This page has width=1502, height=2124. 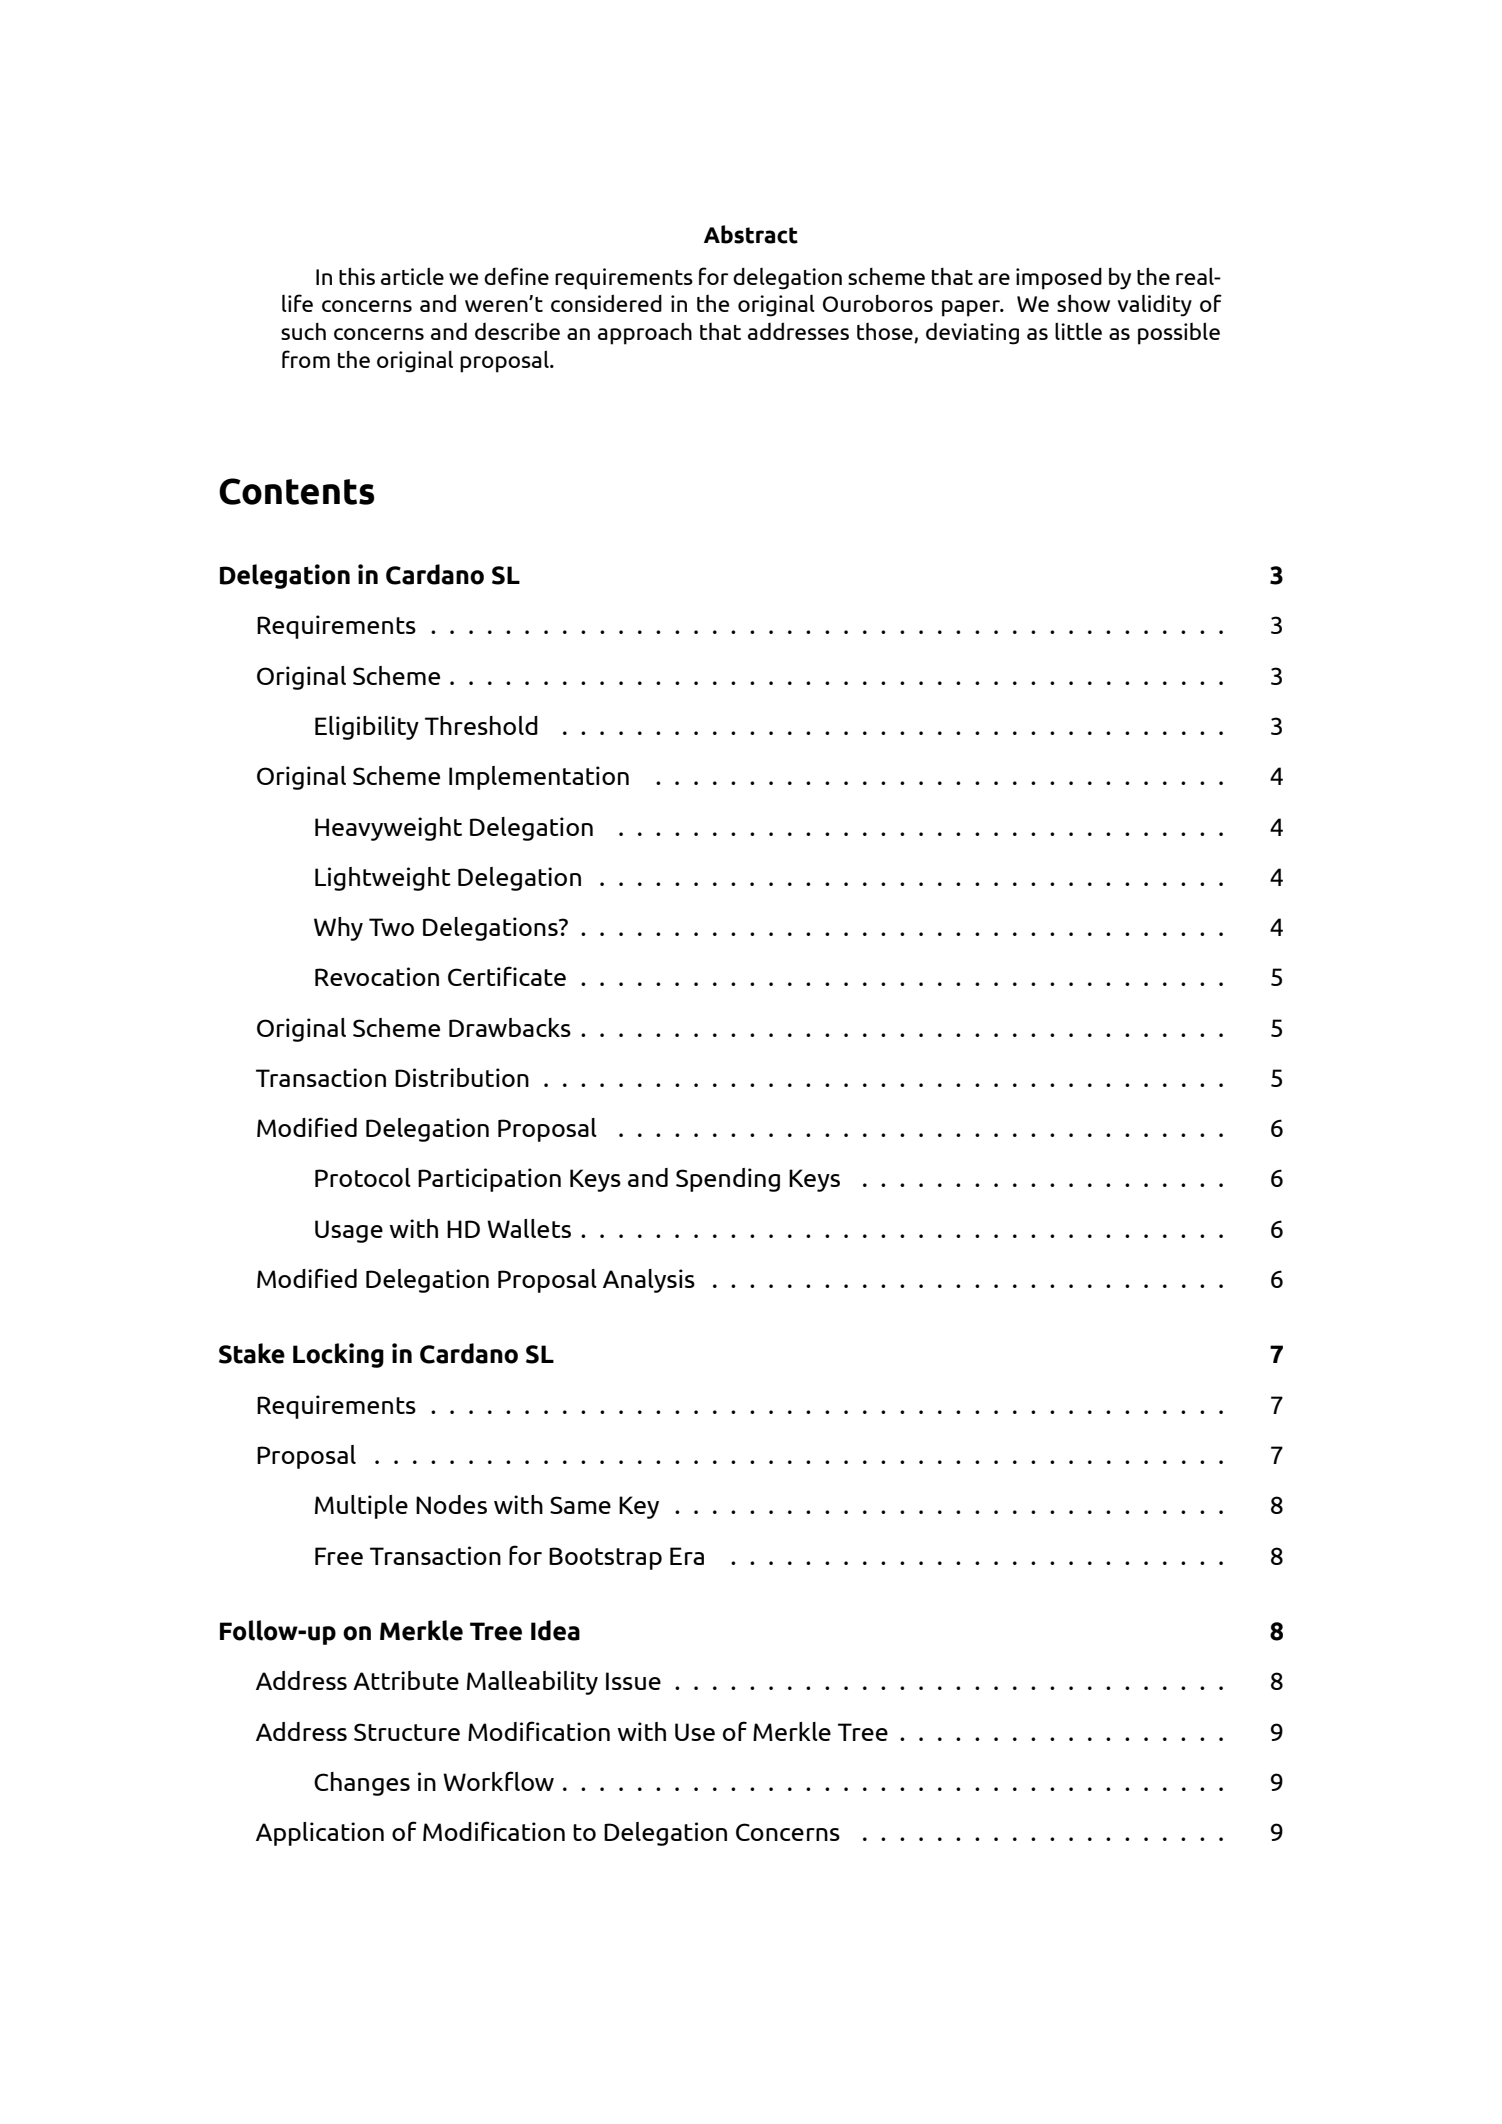 What do you see at coordinates (687, 1556) in the page?
I see `Era` at bounding box center [687, 1556].
